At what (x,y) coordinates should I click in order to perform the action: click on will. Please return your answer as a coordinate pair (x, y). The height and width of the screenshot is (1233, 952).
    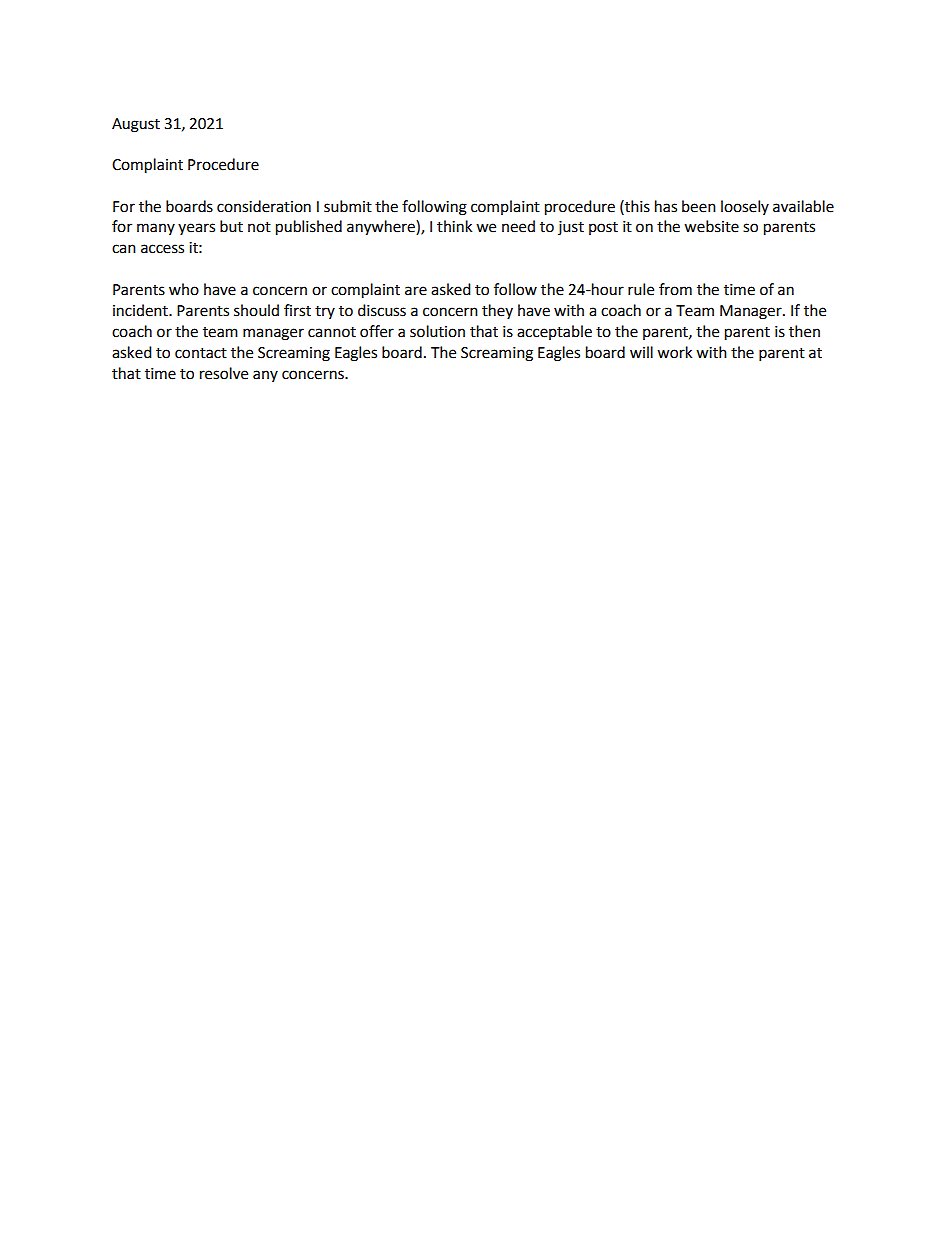
    Looking at the image, I should click on (641, 352).
